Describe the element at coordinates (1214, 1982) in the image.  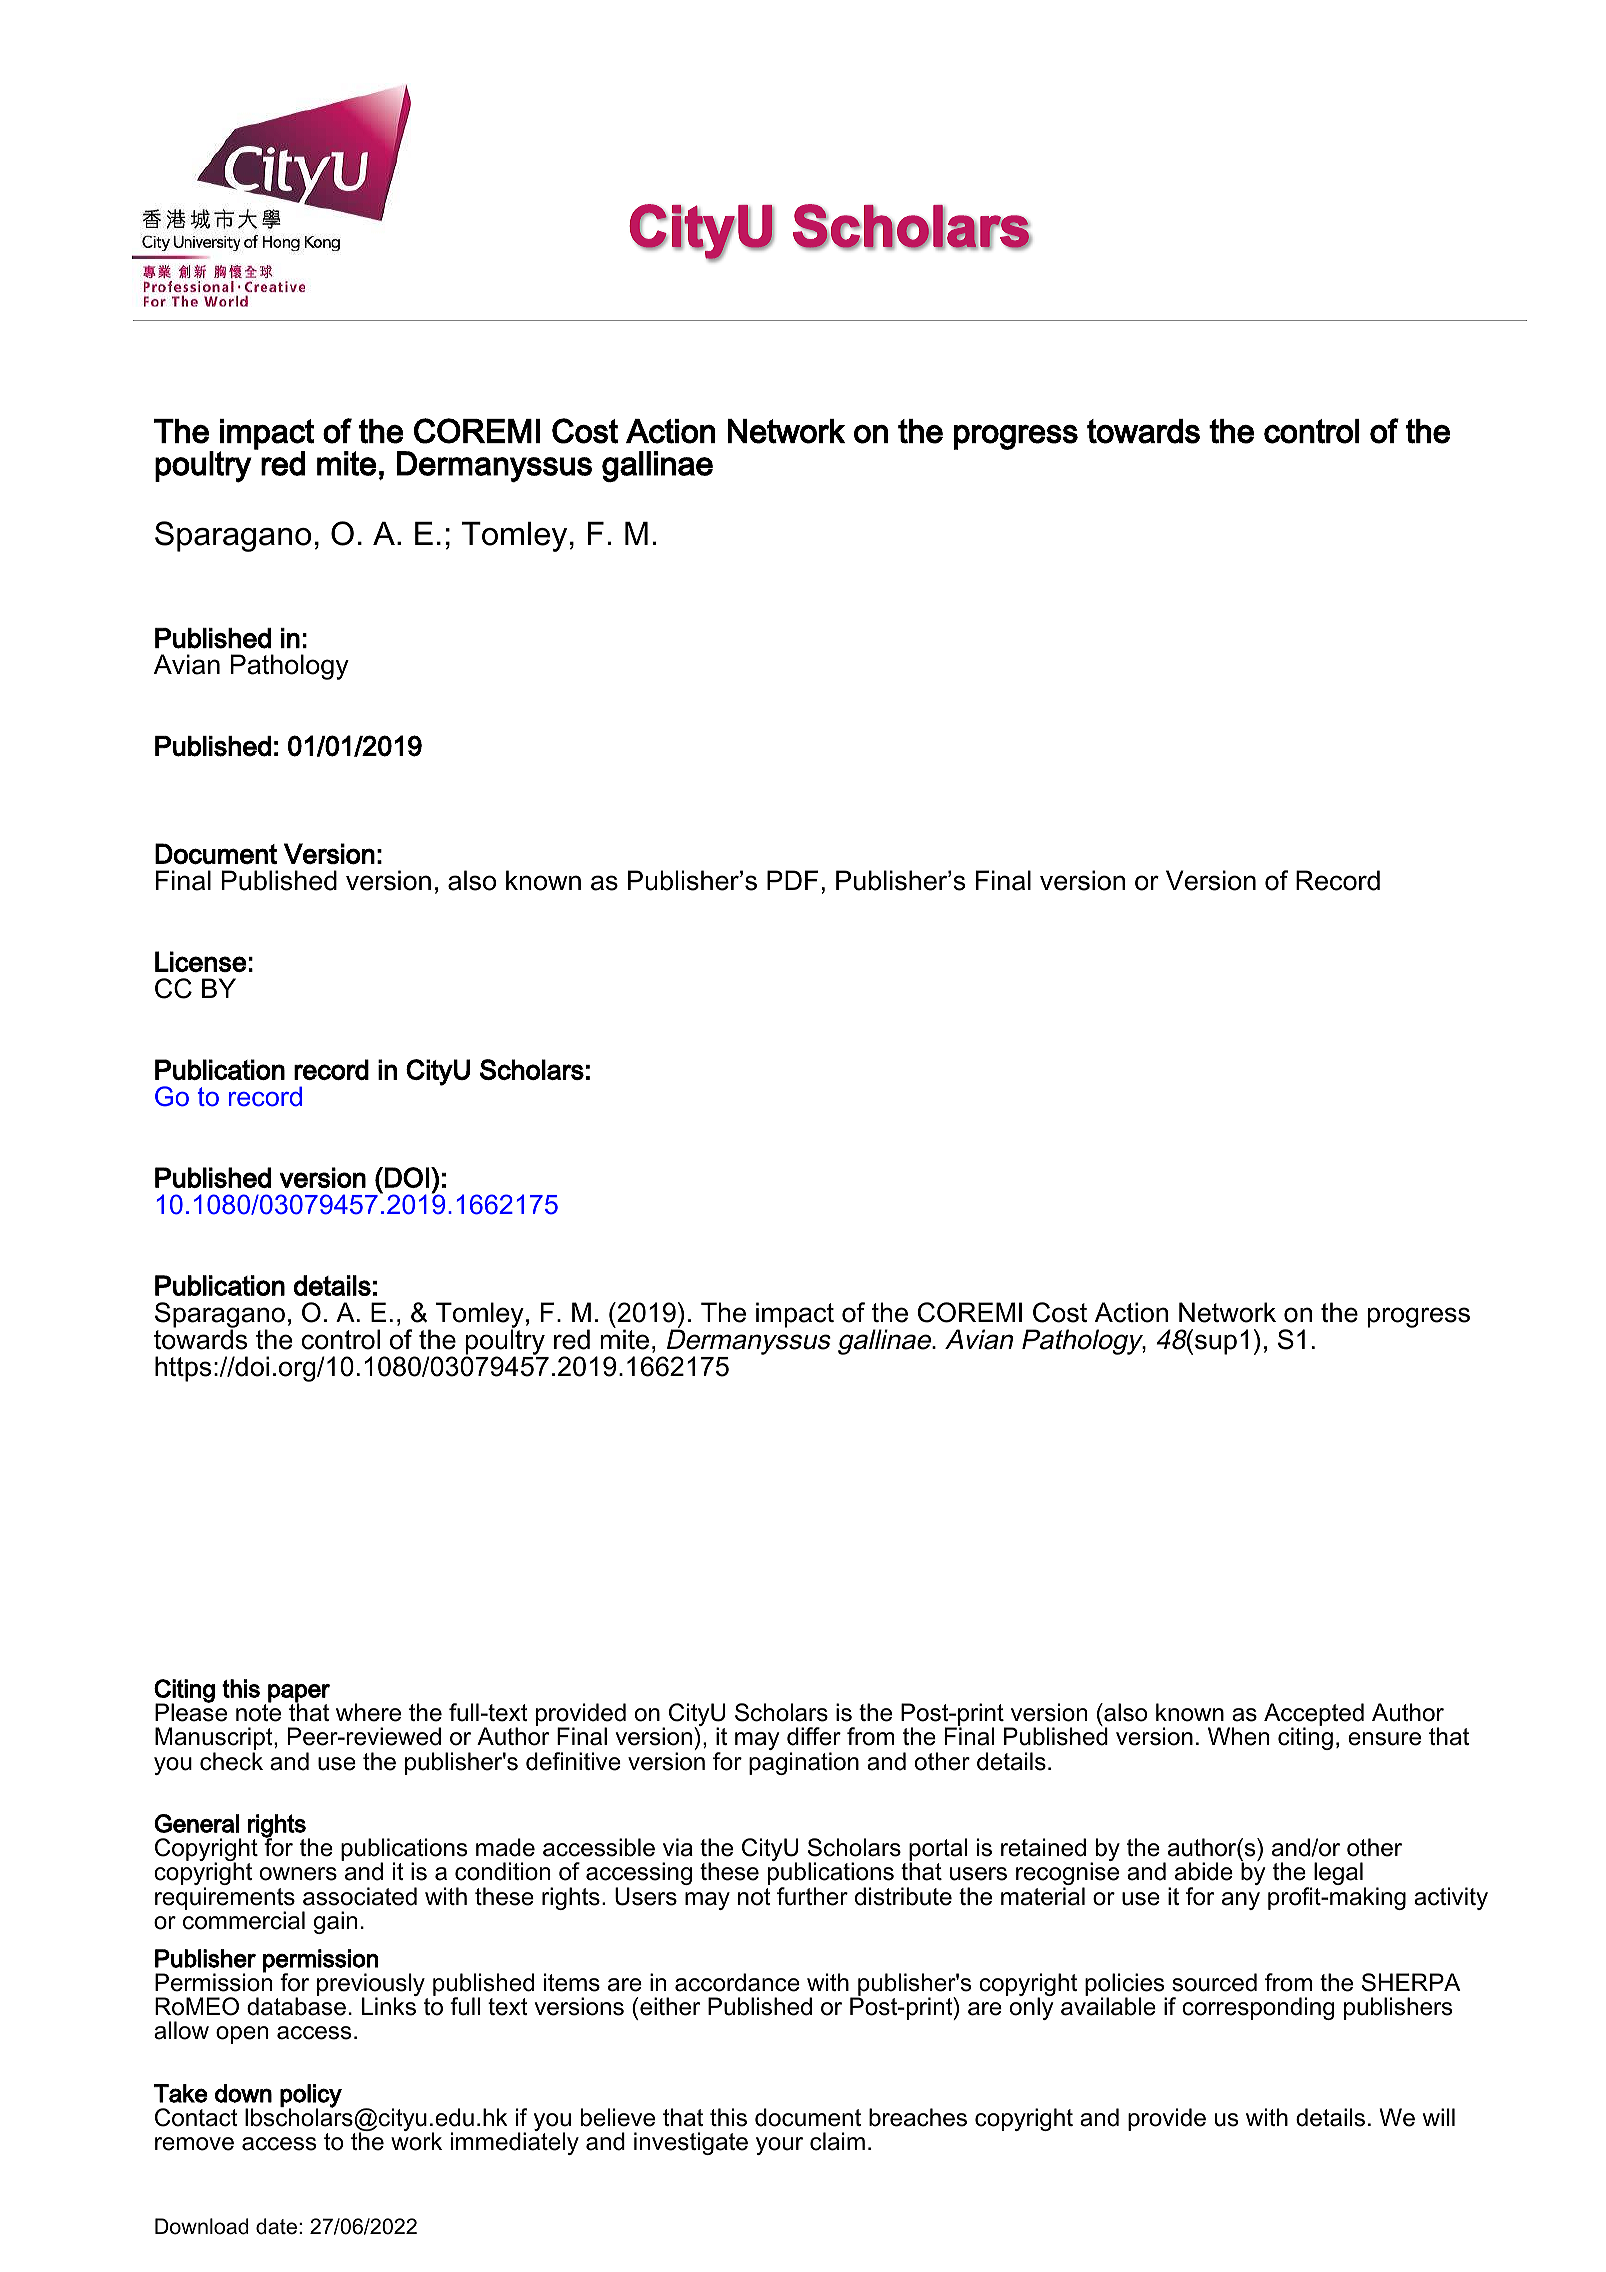
I see `sourced` at that location.
